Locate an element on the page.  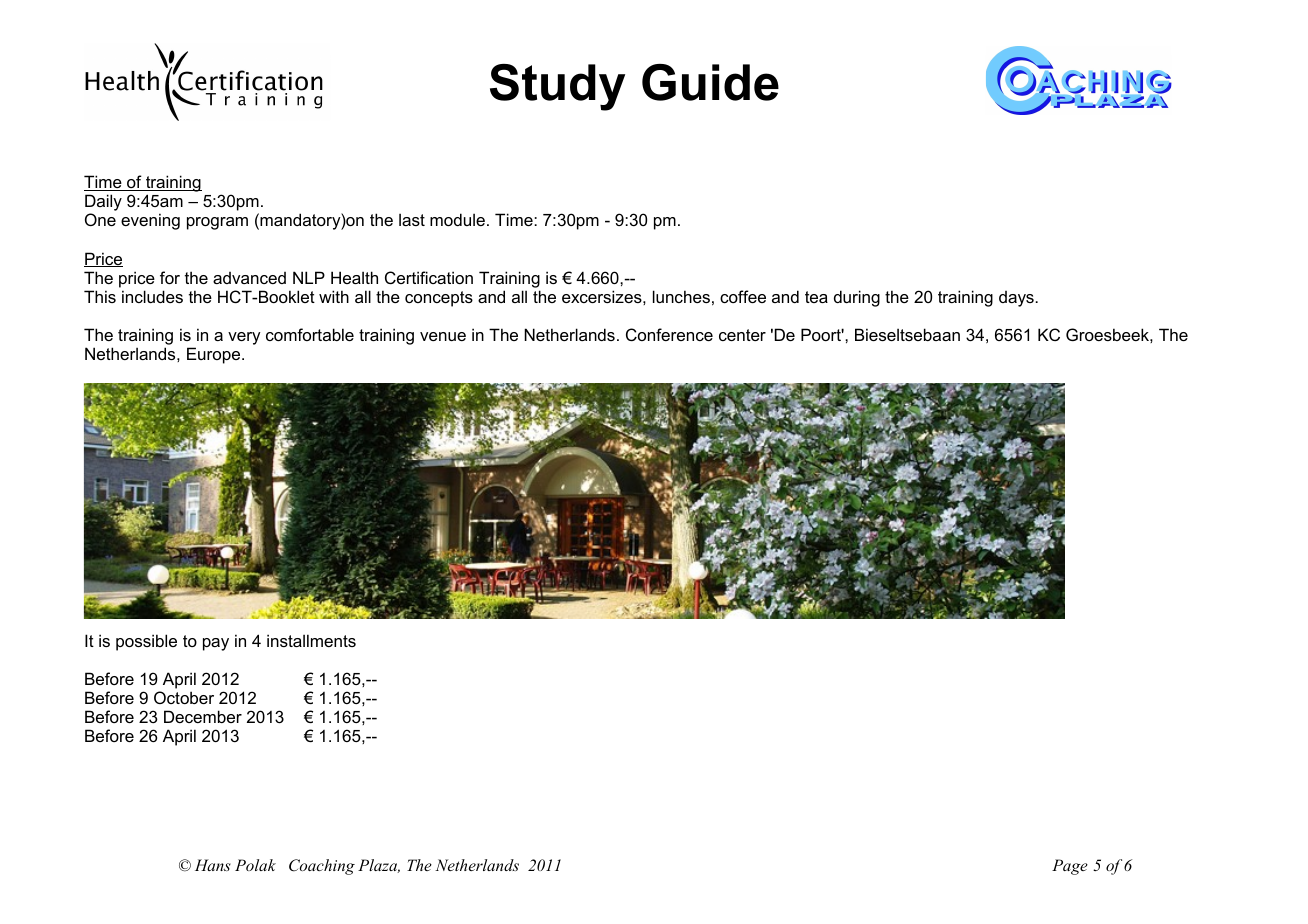
lunches is located at coordinates (681, 296).
